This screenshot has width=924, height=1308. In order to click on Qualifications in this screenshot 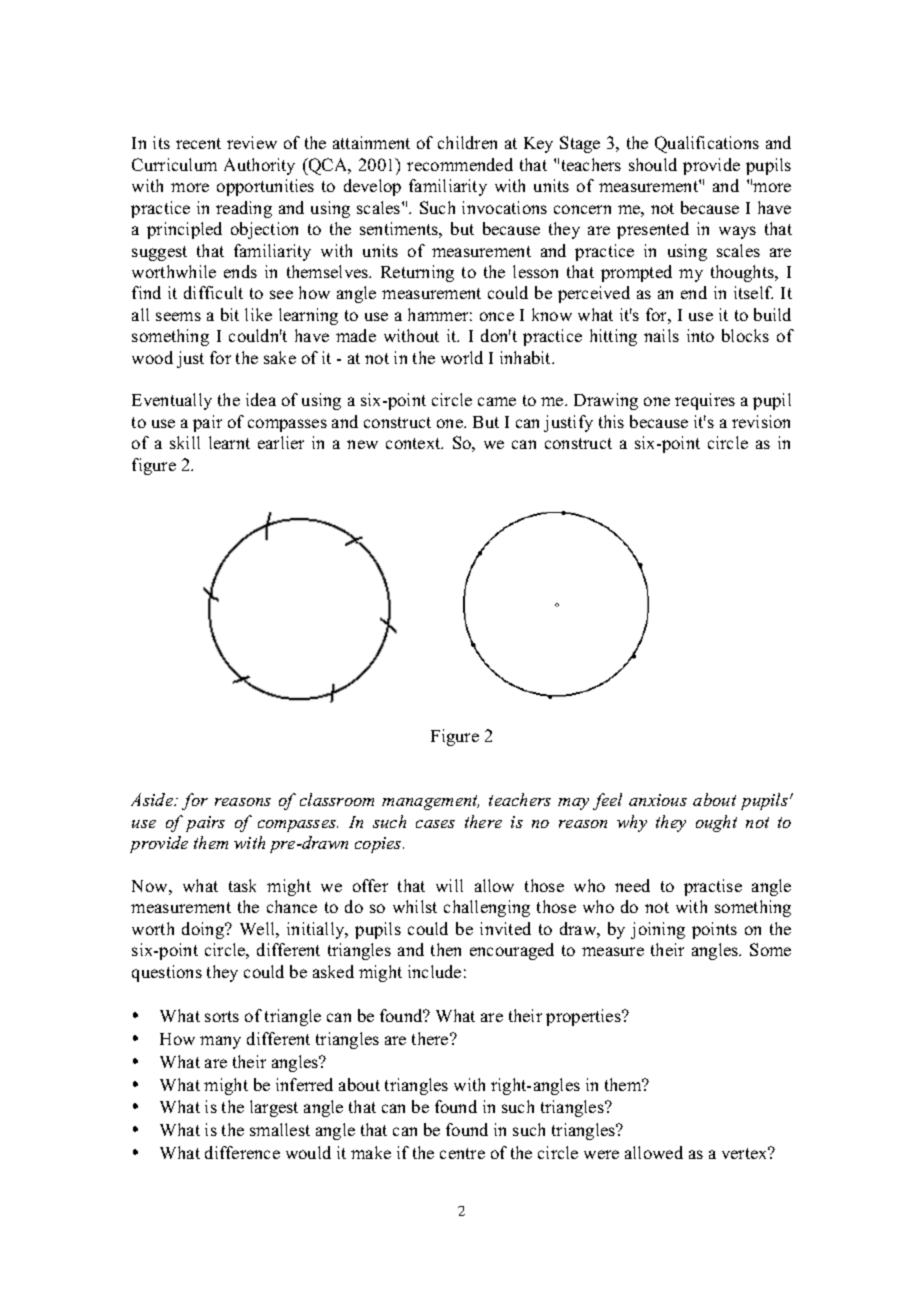, I will do `click(707, 144)`.
